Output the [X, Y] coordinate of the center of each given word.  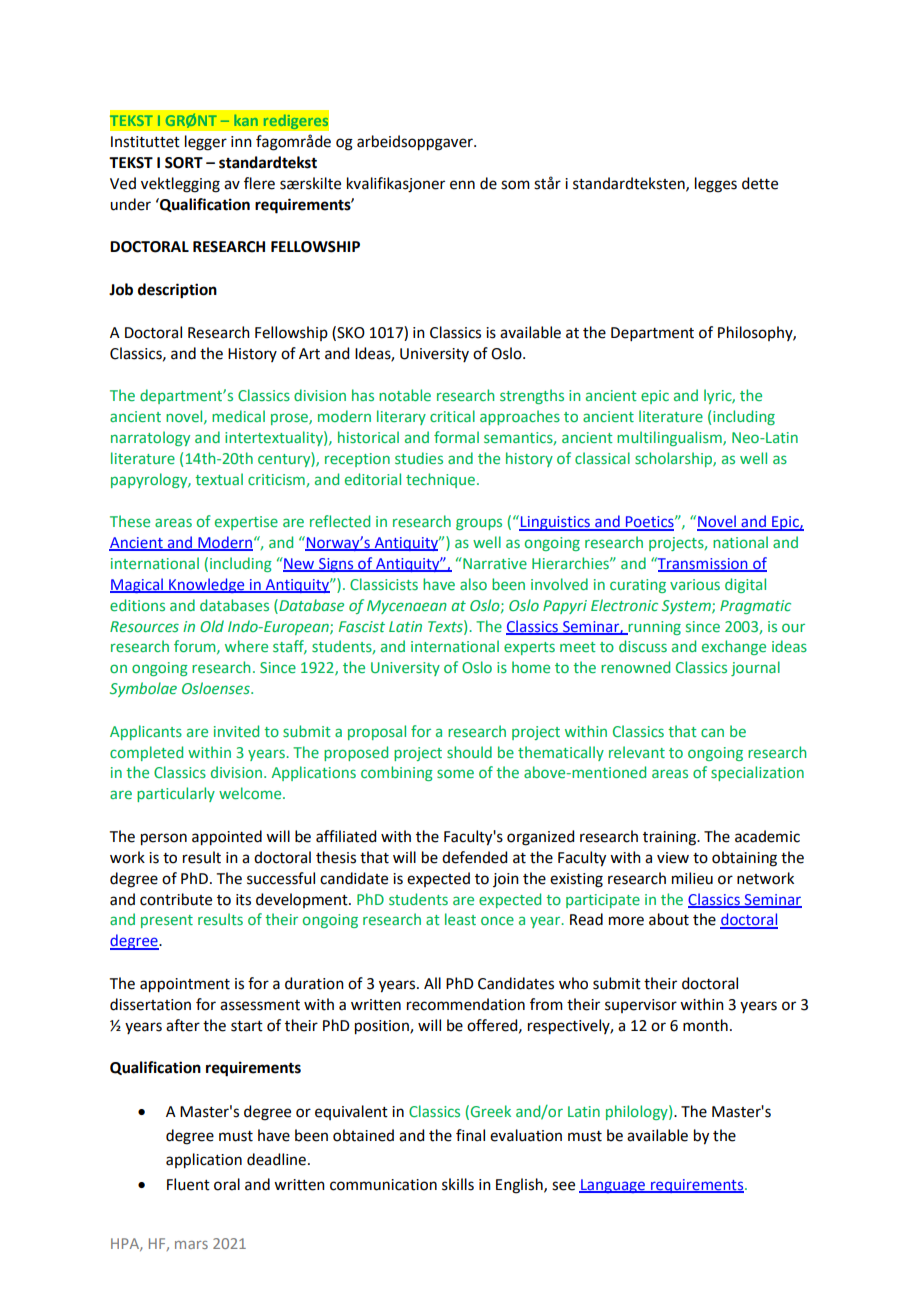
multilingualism [670, 438]
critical [452, 416]
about [669, 919]
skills [458, 1184]
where [246, 646]
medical [238, 416]
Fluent [188, 1184]
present [167, 921]
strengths [532, 396]
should [469, 752]
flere [259, 183]
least [460, 919]
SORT [184, 163]
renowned [635, 667]
